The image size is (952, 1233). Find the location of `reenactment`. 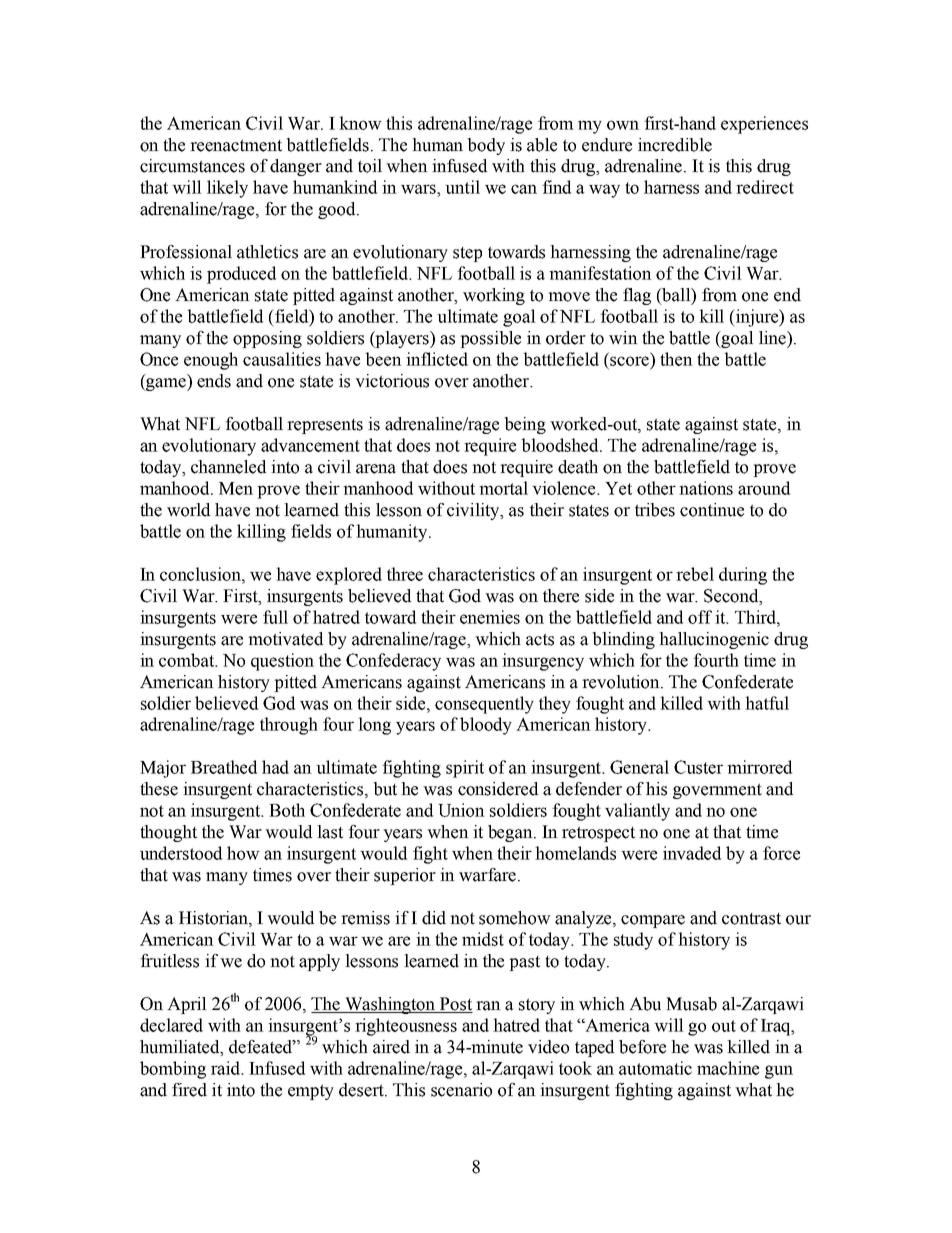

reenactment is located at coordinates (236, 145).
